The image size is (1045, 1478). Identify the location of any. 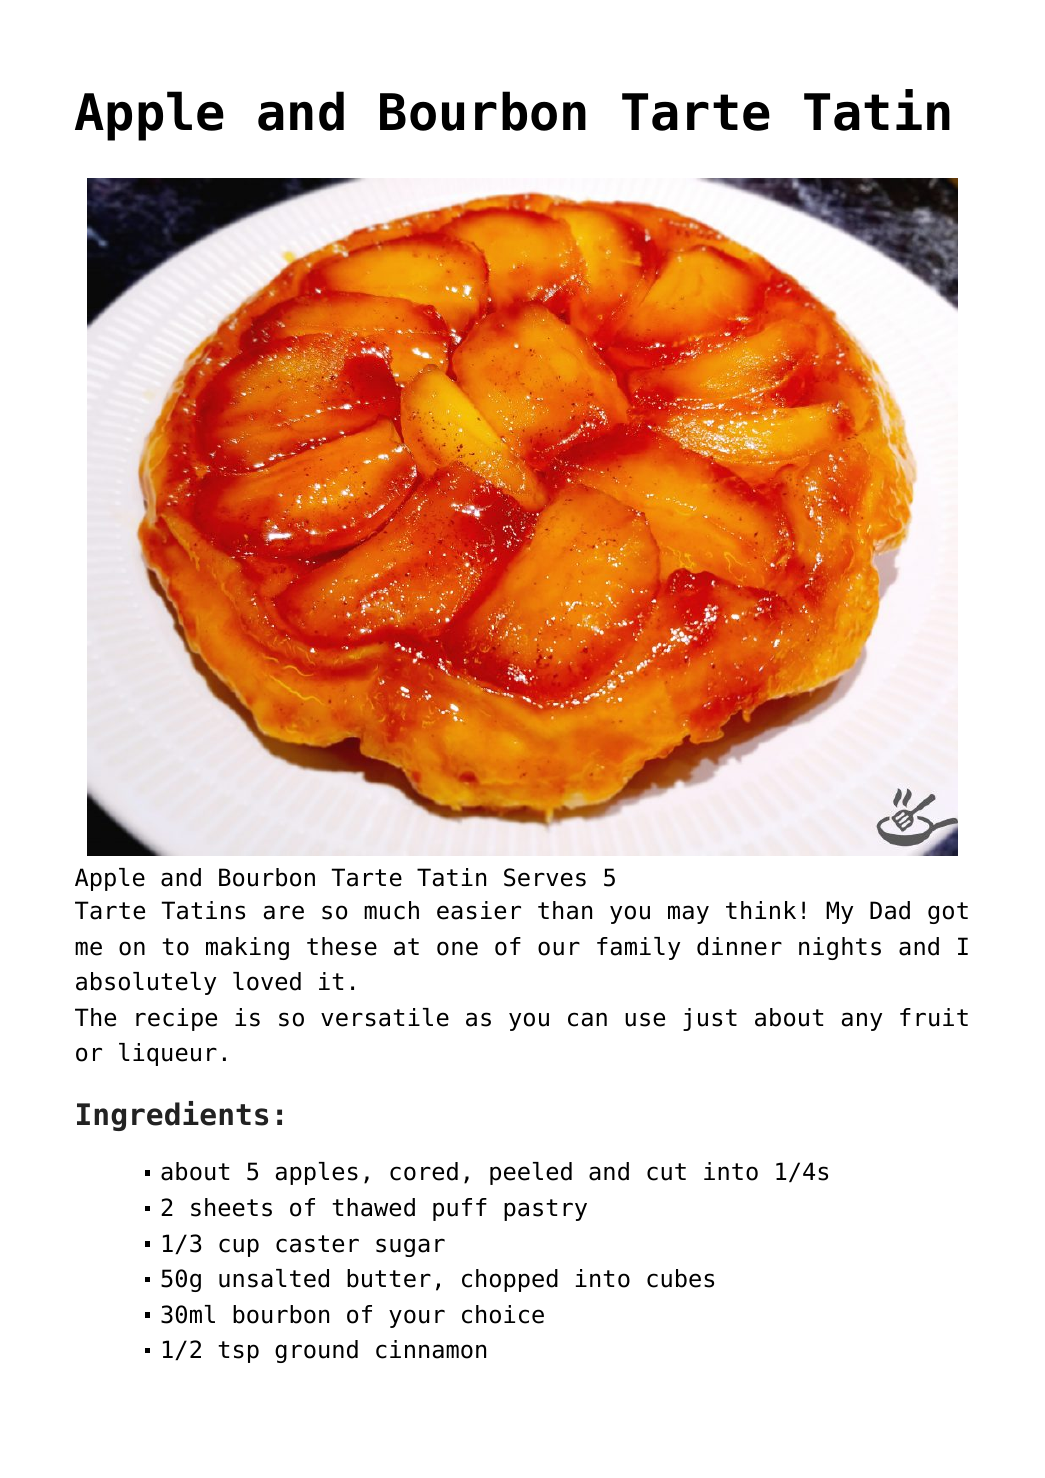
(862, 1021).
